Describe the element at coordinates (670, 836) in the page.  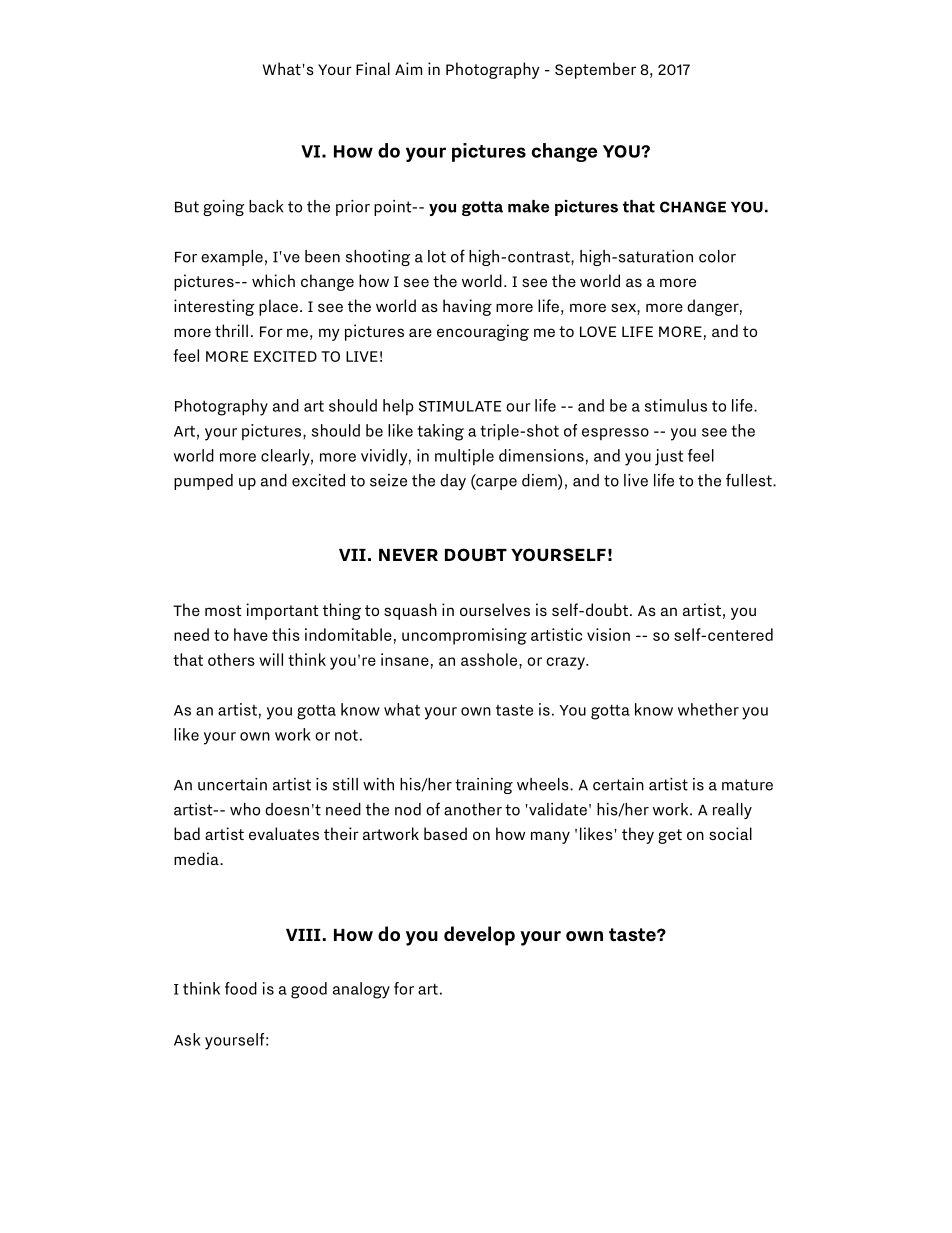
I see `get` at that location.
